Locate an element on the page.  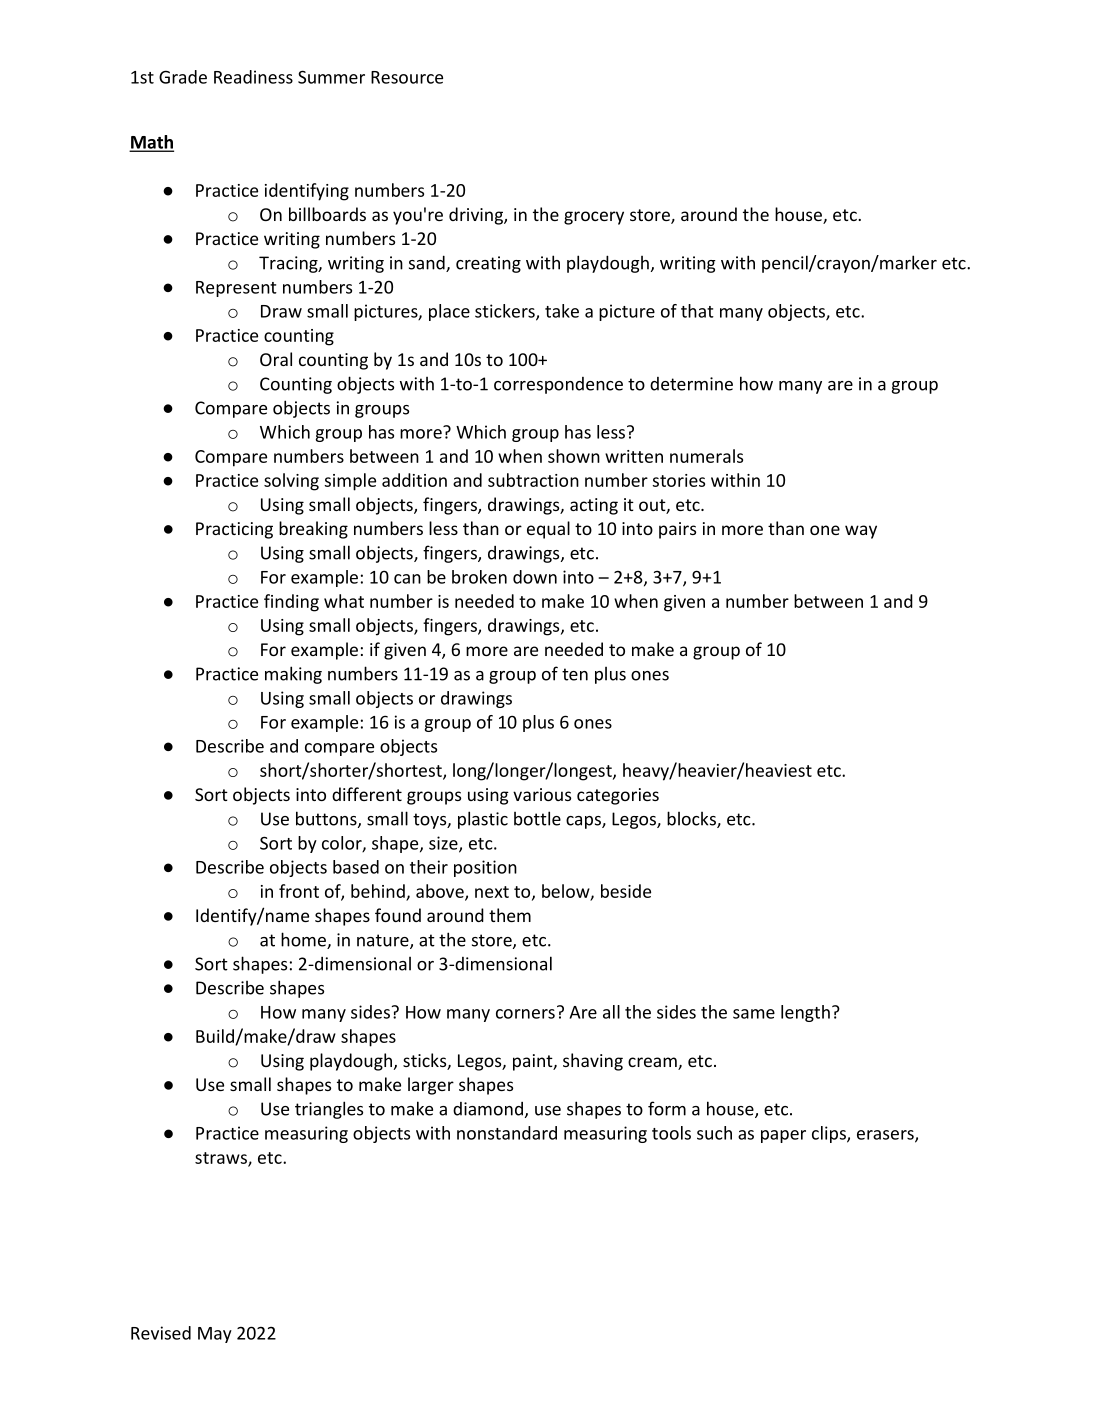
grocery is located at coordinates (594, 218).
